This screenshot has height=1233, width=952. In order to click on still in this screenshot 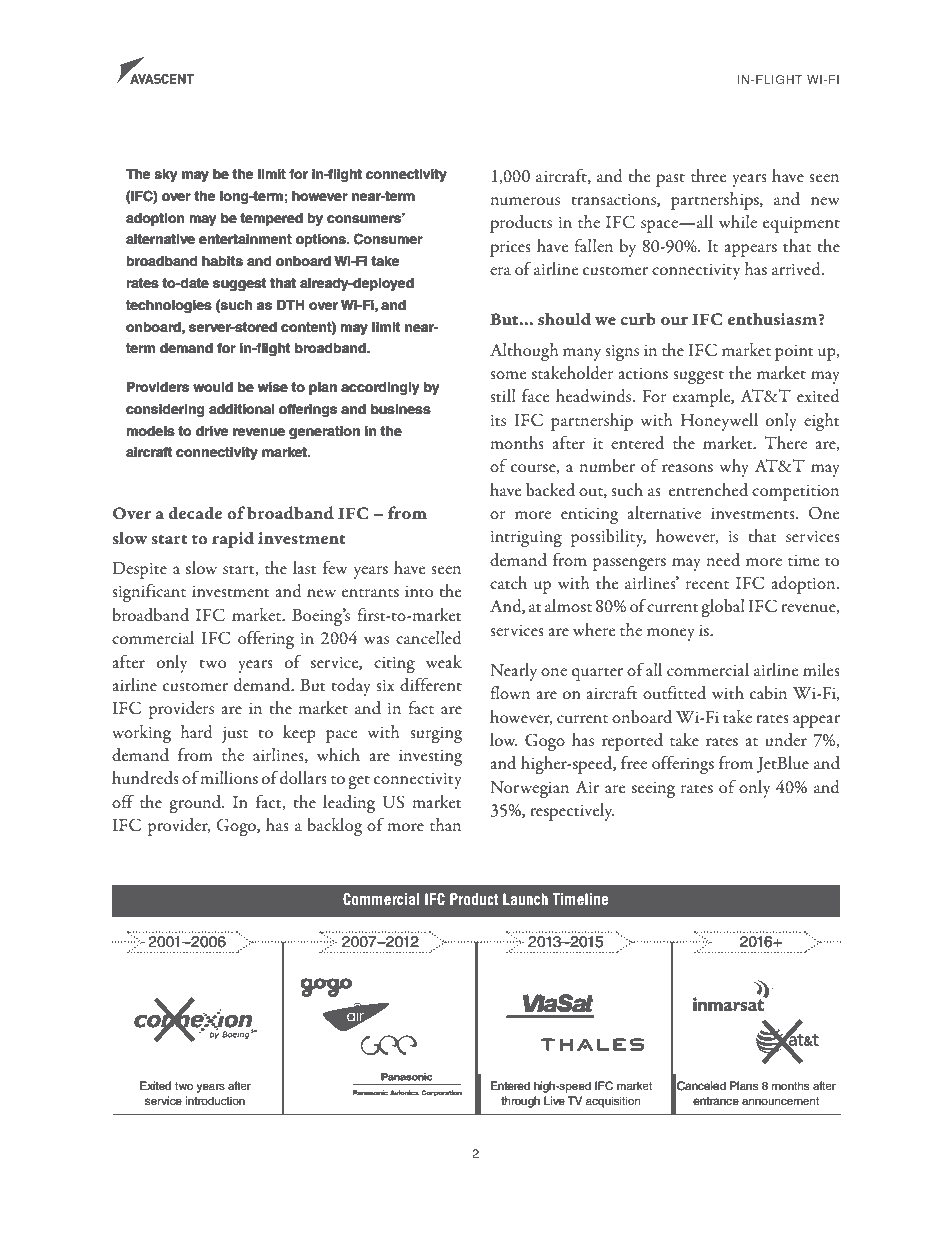, I will do `click(503, 395)`.
